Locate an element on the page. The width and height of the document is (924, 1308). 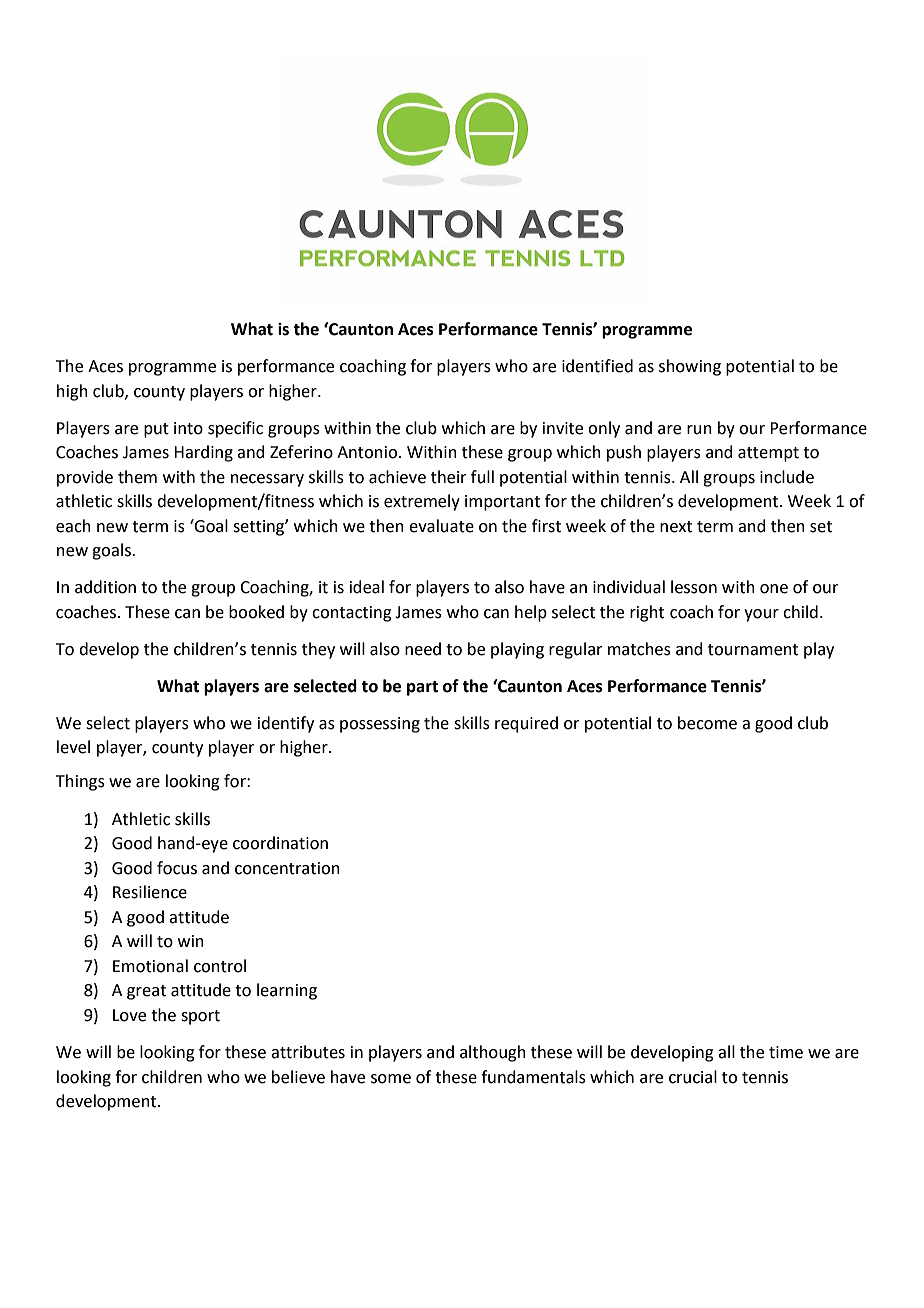
time is located at coordinates (786, 1052).
